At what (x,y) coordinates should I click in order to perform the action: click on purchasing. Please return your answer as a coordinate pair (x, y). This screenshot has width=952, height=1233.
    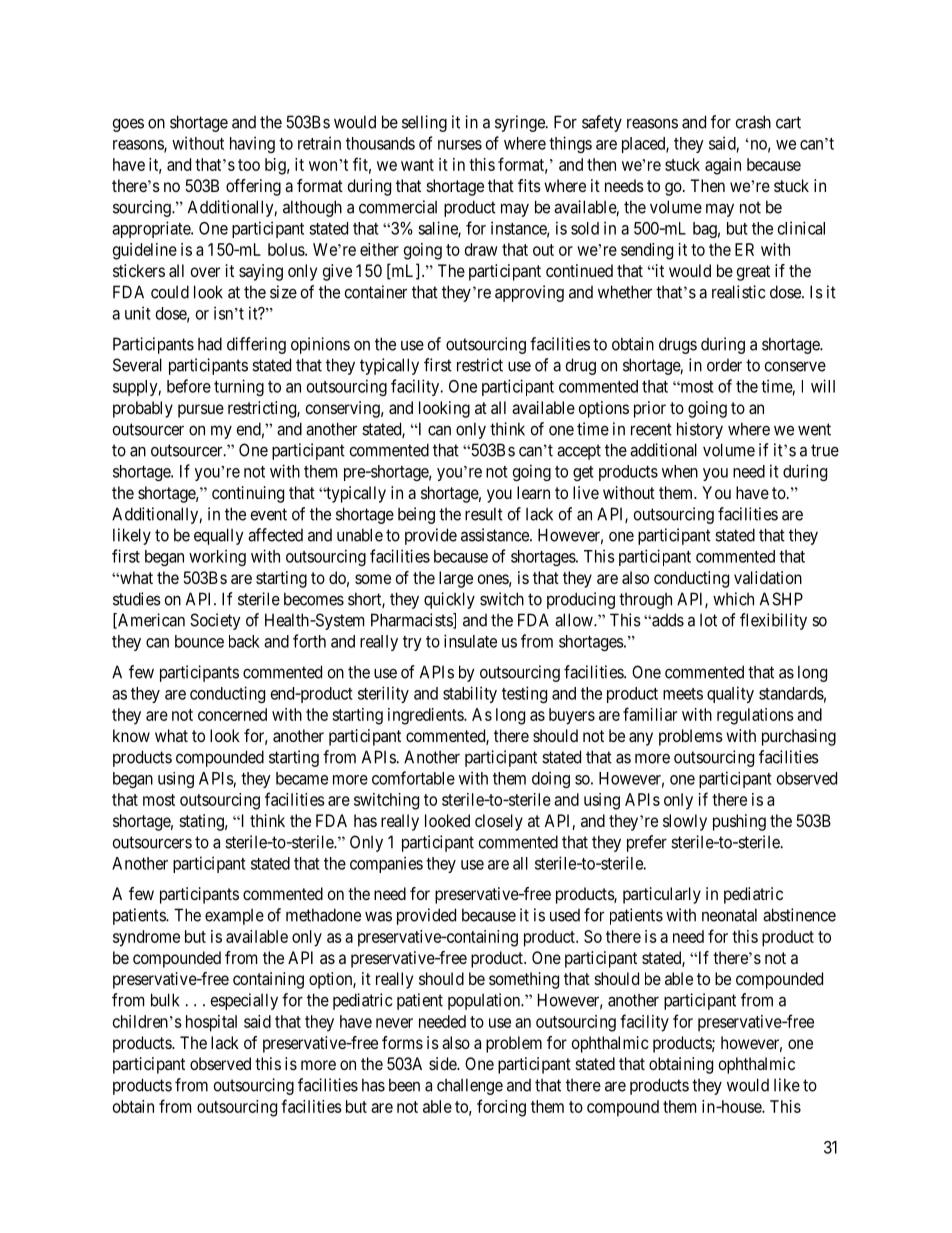
    Looking at the image, I should click on (799, 737).
